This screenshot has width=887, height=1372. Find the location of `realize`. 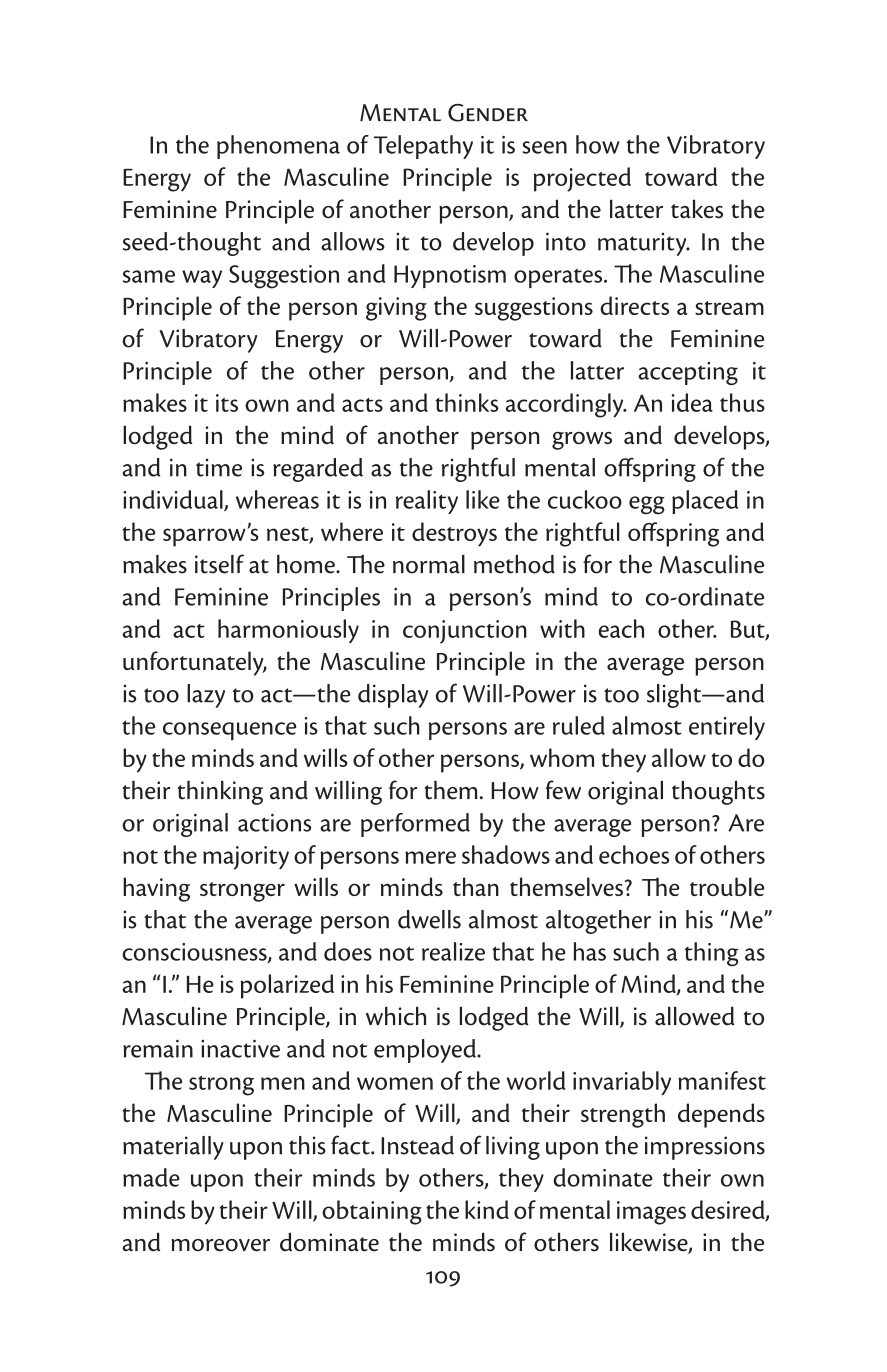

realize is located at coordinates (453, 951).
